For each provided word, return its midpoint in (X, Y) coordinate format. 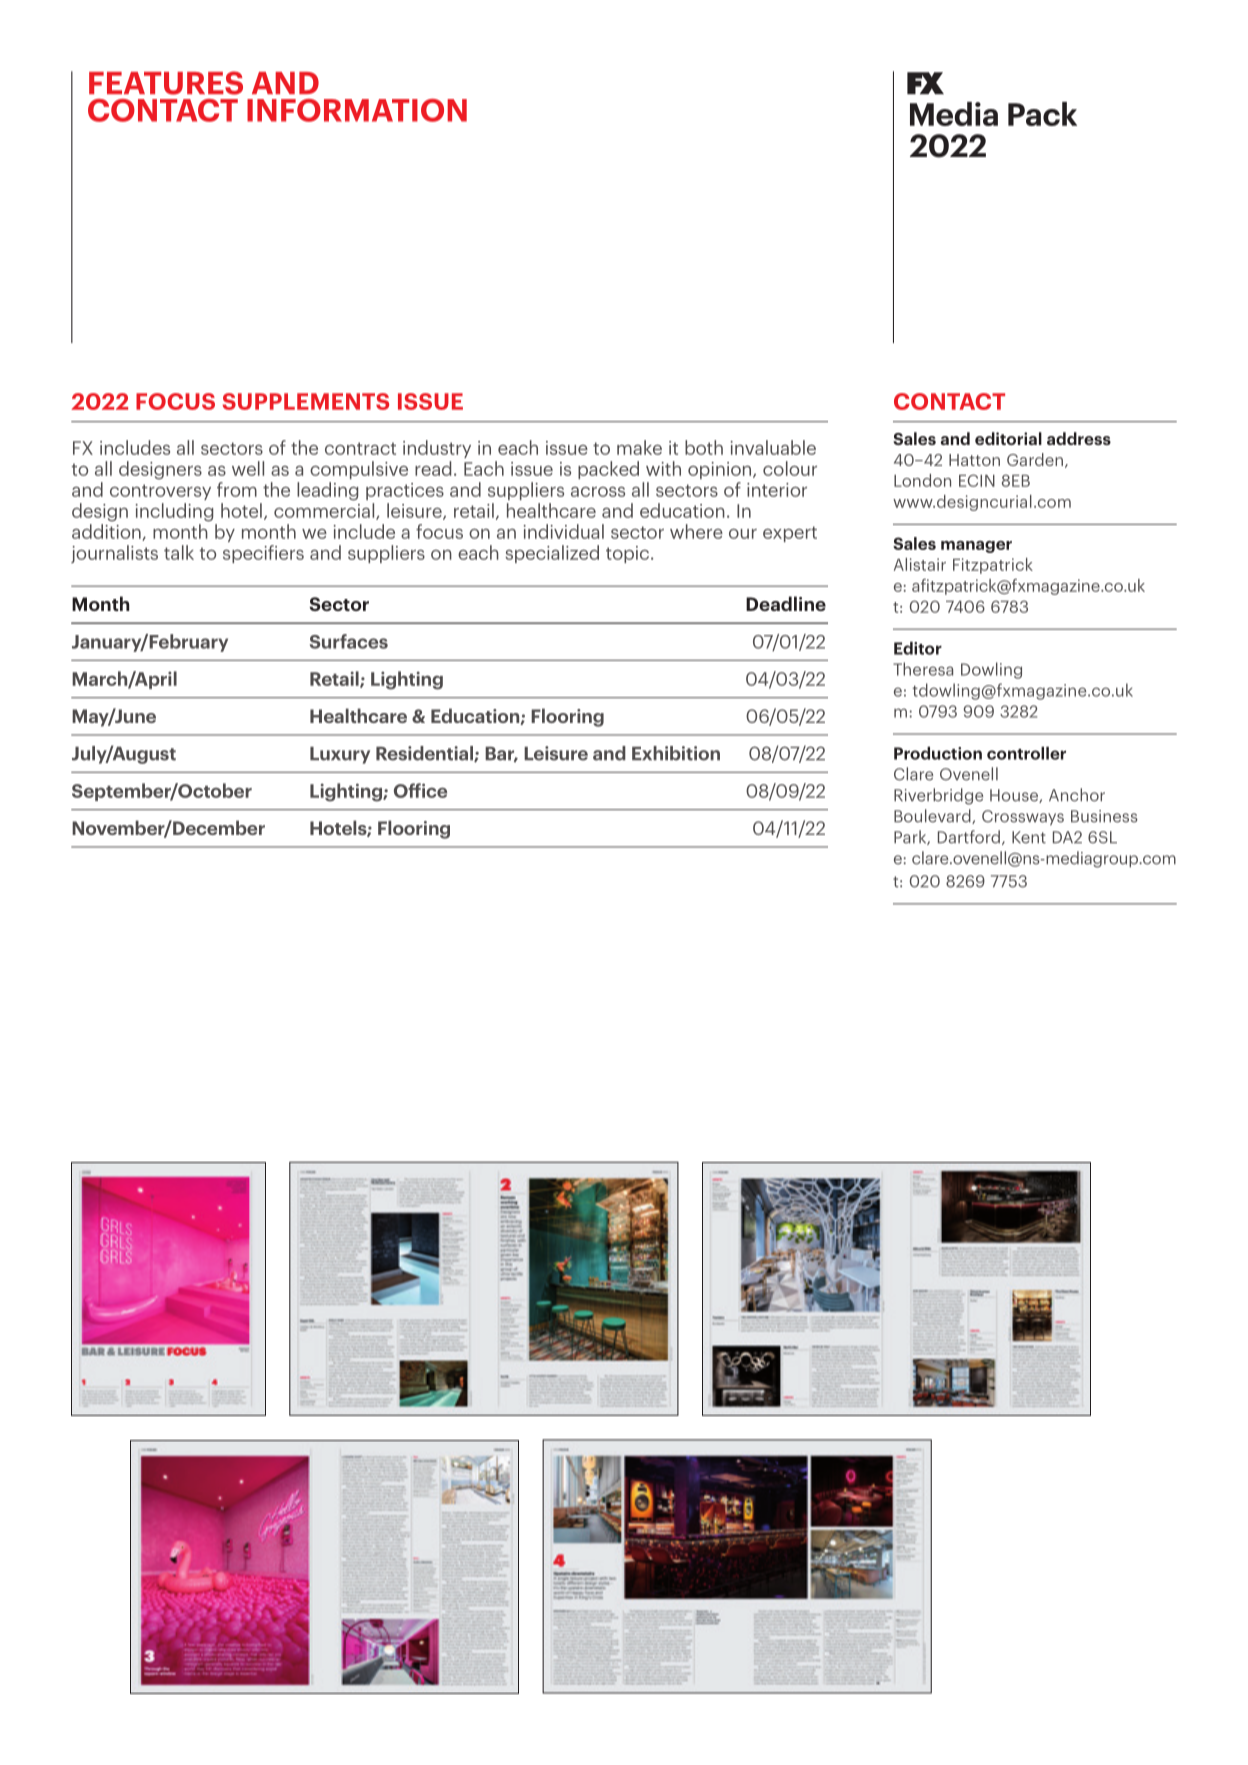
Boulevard (933, 816)
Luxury (340, 755)
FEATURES (166, 83)
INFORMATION (357, 110)
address (1079, 438)
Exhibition (676, 753)
